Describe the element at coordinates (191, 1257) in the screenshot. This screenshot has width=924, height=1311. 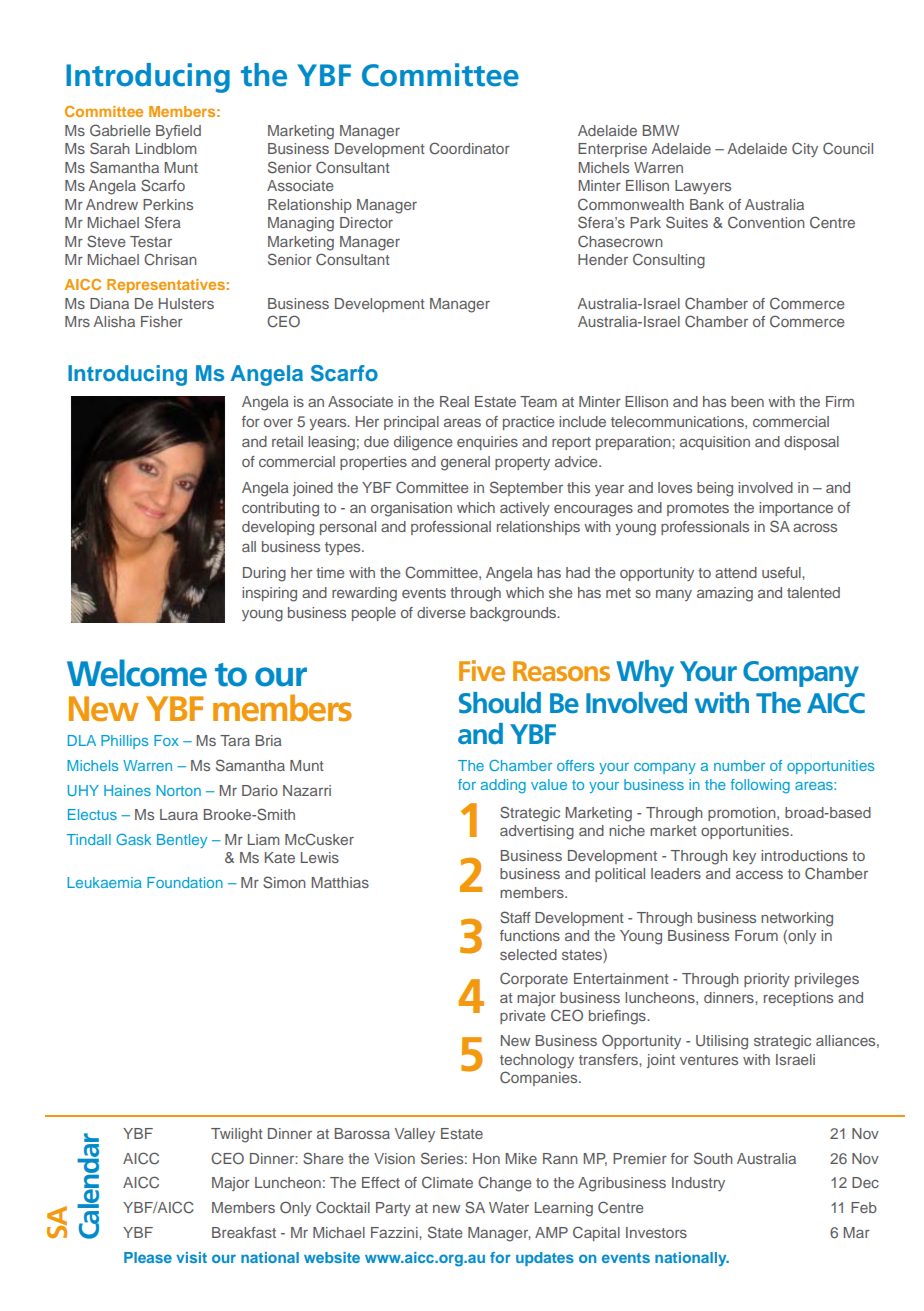
I see `visit` at that location.
